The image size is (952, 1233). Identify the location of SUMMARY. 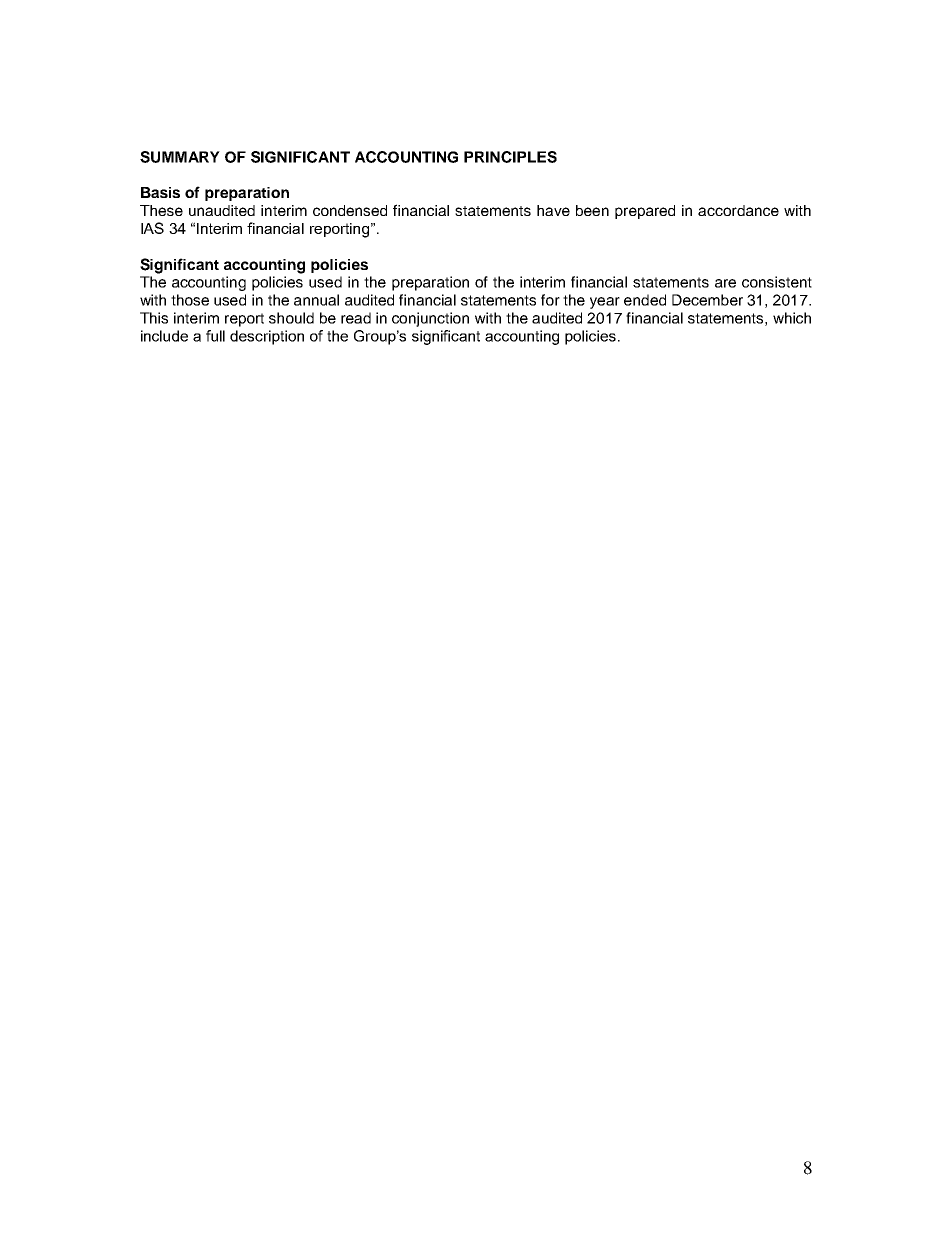
(180, 157).
